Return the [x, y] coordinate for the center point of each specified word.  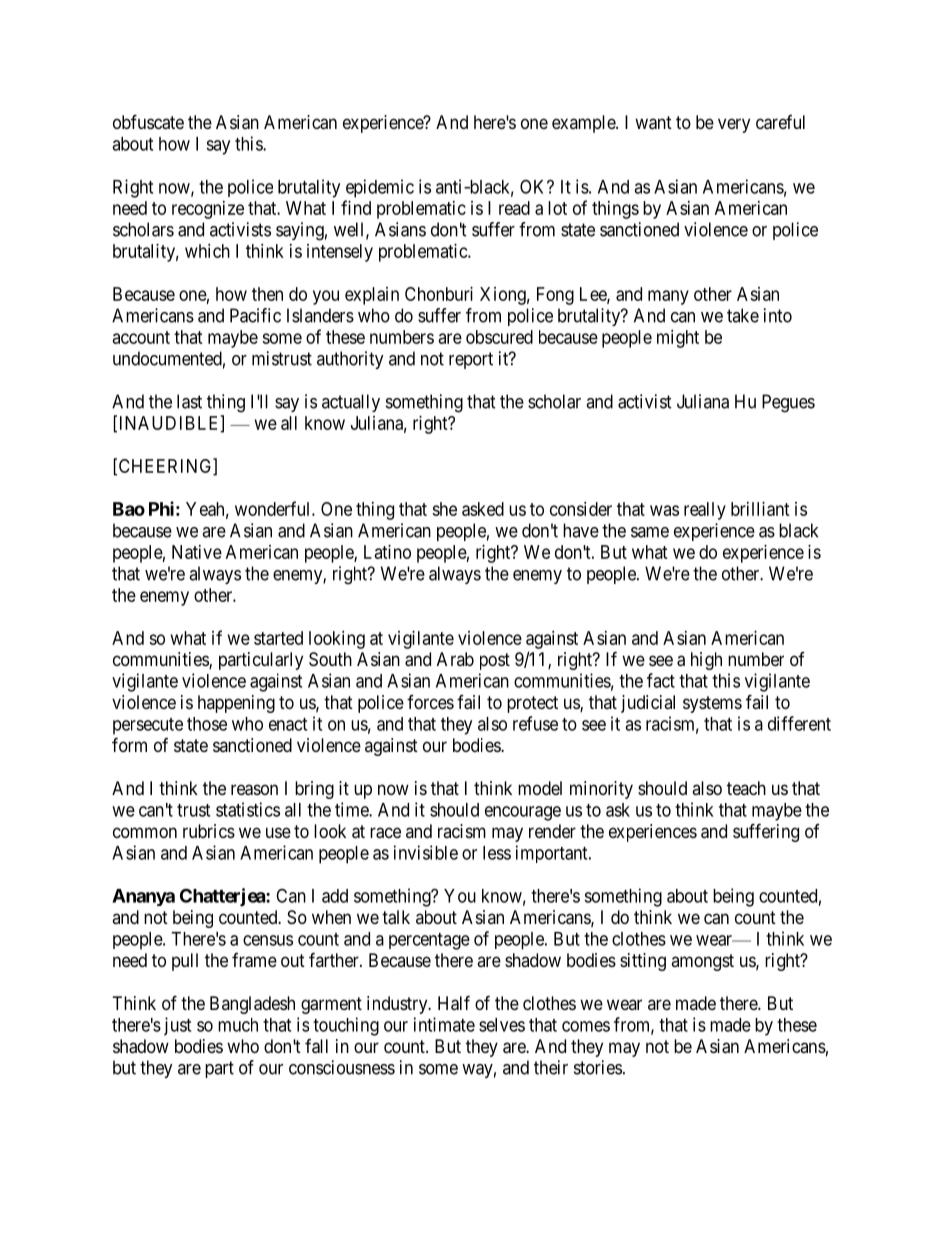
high [706, 661]
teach [746, 788]
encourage [523, 813]
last [189, 401]
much [238, 1025]
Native [197, 552]
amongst [702, 962]
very [734, 125]
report [471, 360]
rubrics [209, 831]
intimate [444, 1024]
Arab [455, 659]
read [514, 208]
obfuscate [148, 122]
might [678, 339]
